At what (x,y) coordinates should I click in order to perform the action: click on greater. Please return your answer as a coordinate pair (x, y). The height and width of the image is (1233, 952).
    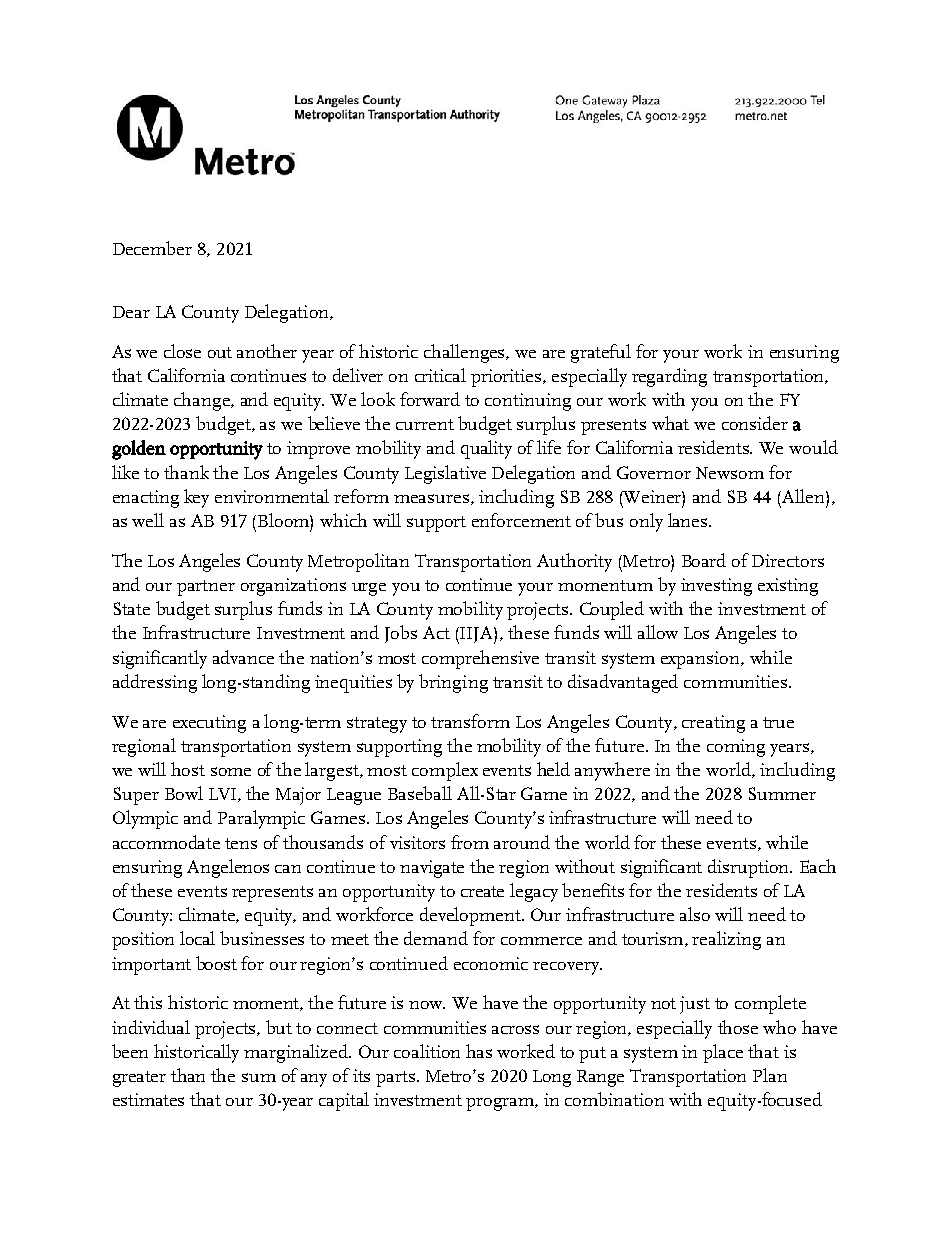
    Looking at the image, I should click on (139, 1079).
